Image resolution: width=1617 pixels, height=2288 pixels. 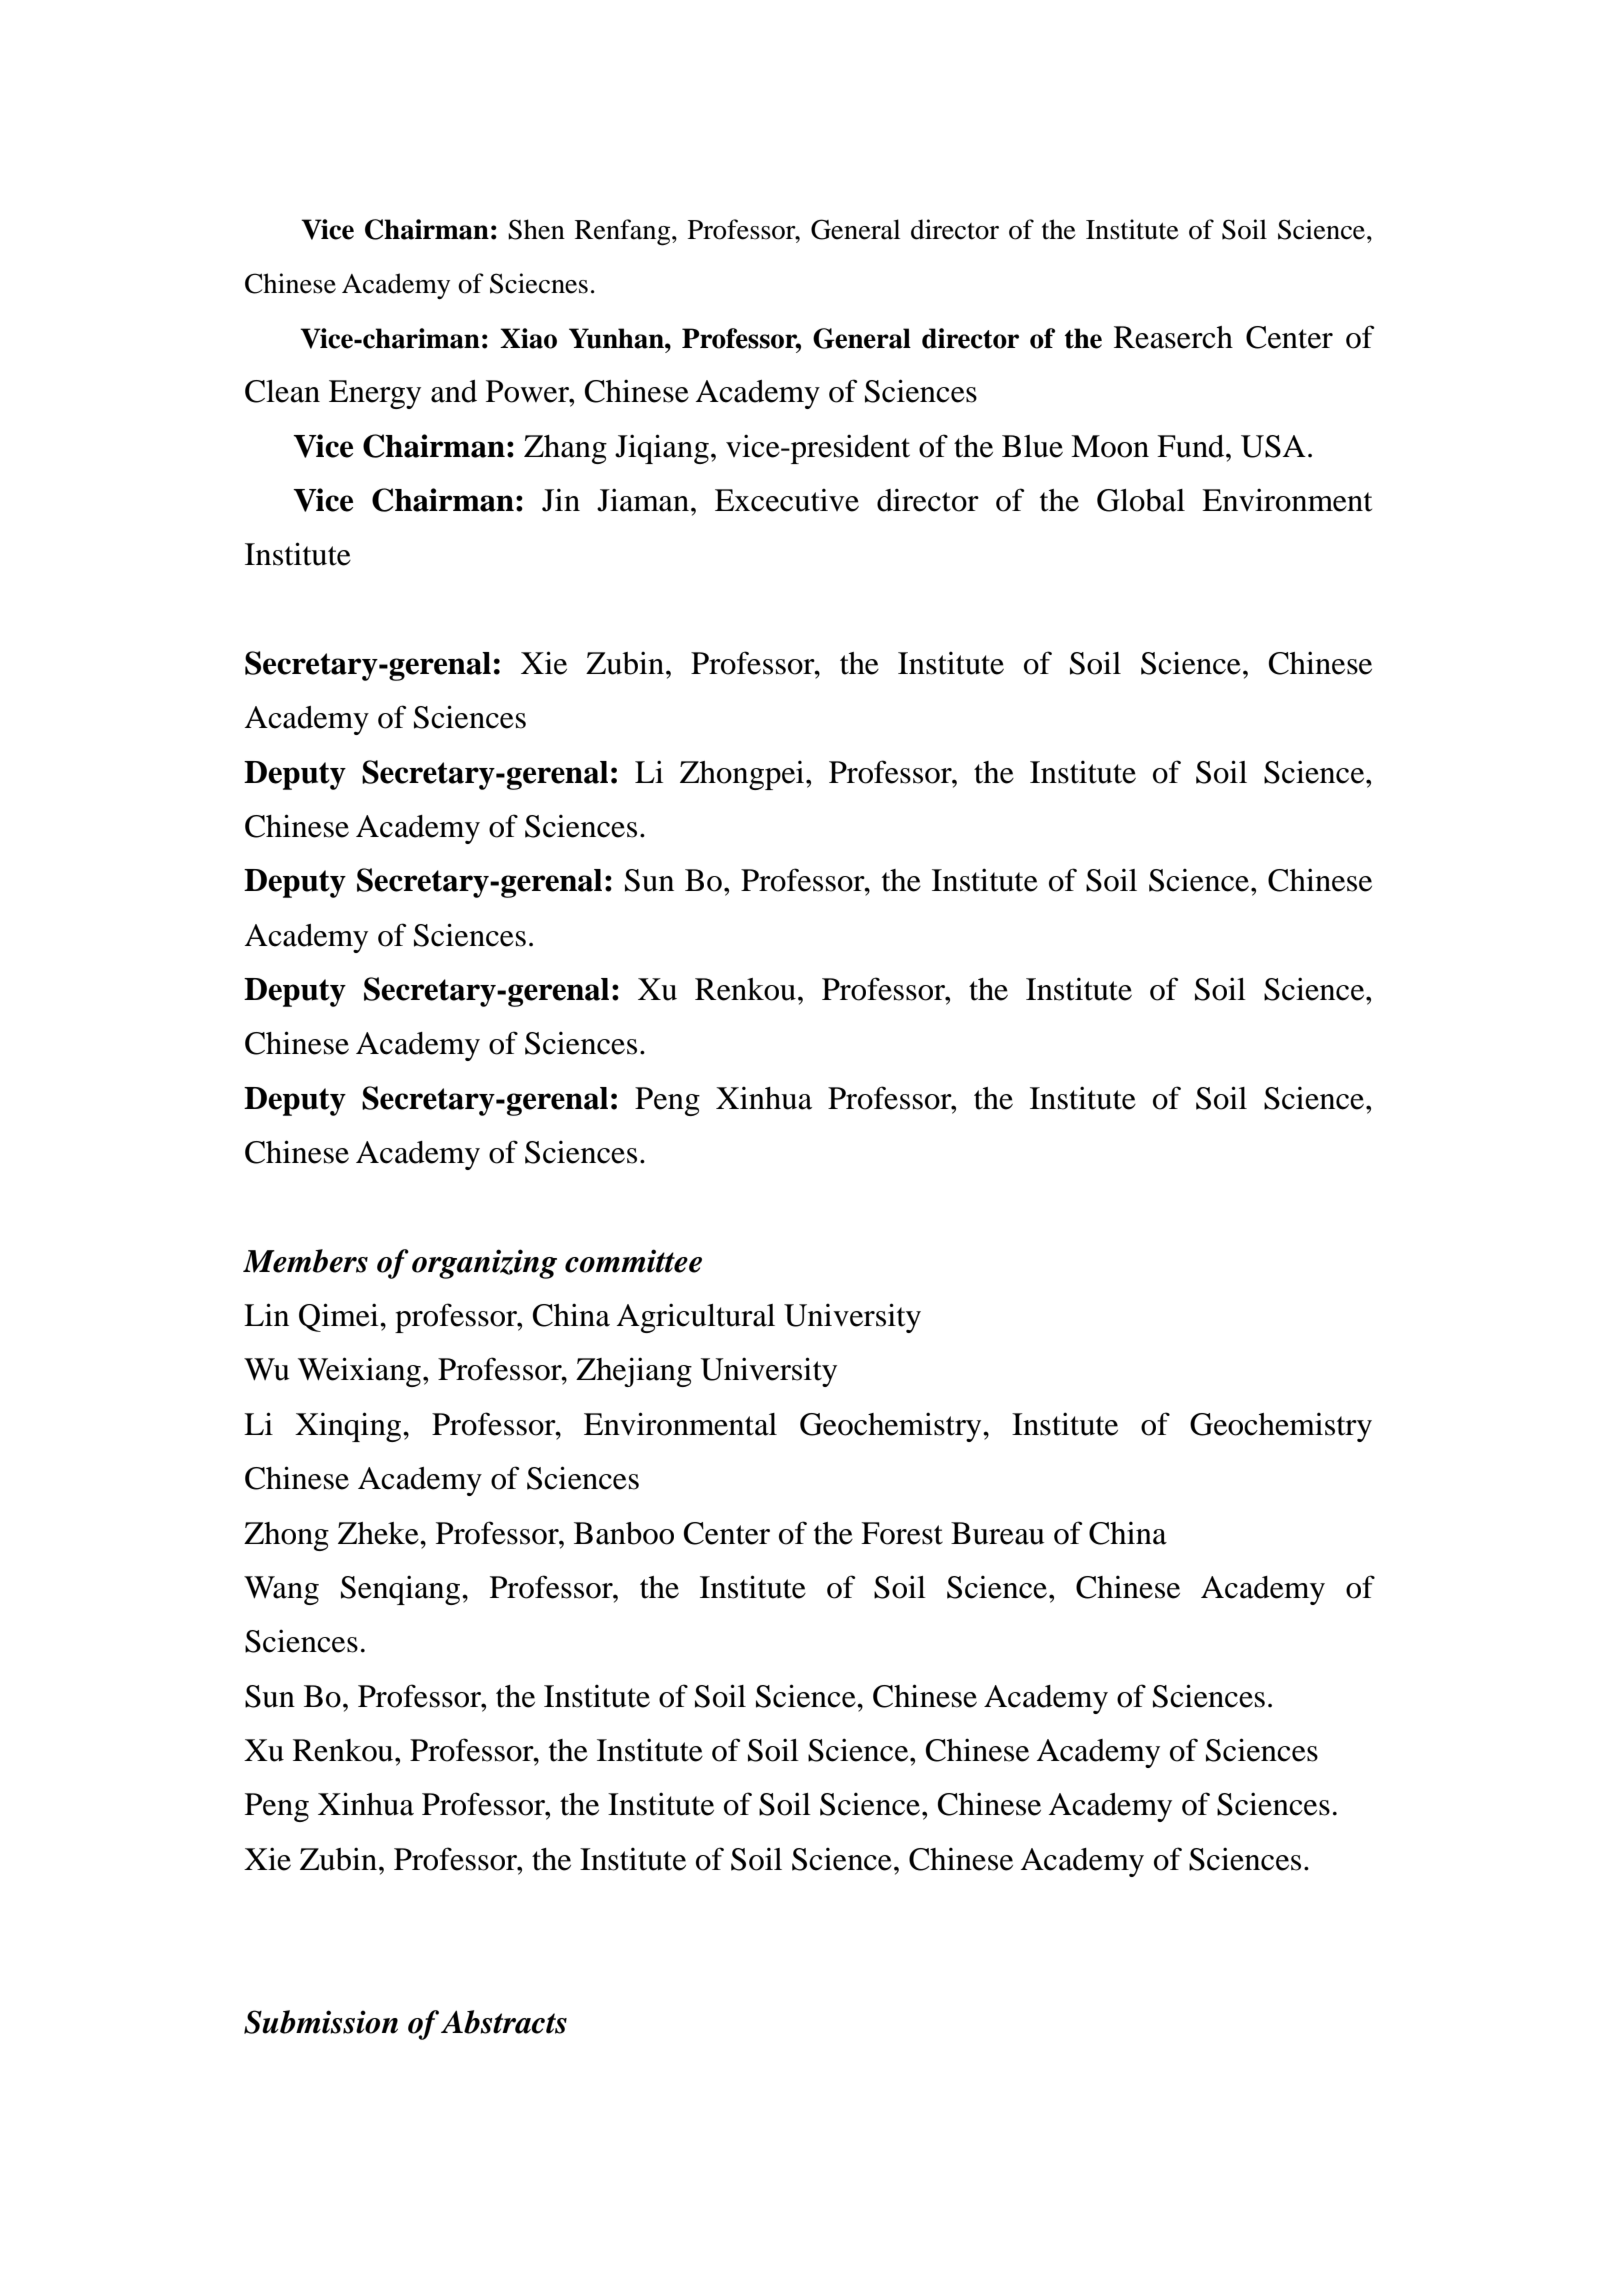 I want to click on Global, so click(x=1141, y=500).
